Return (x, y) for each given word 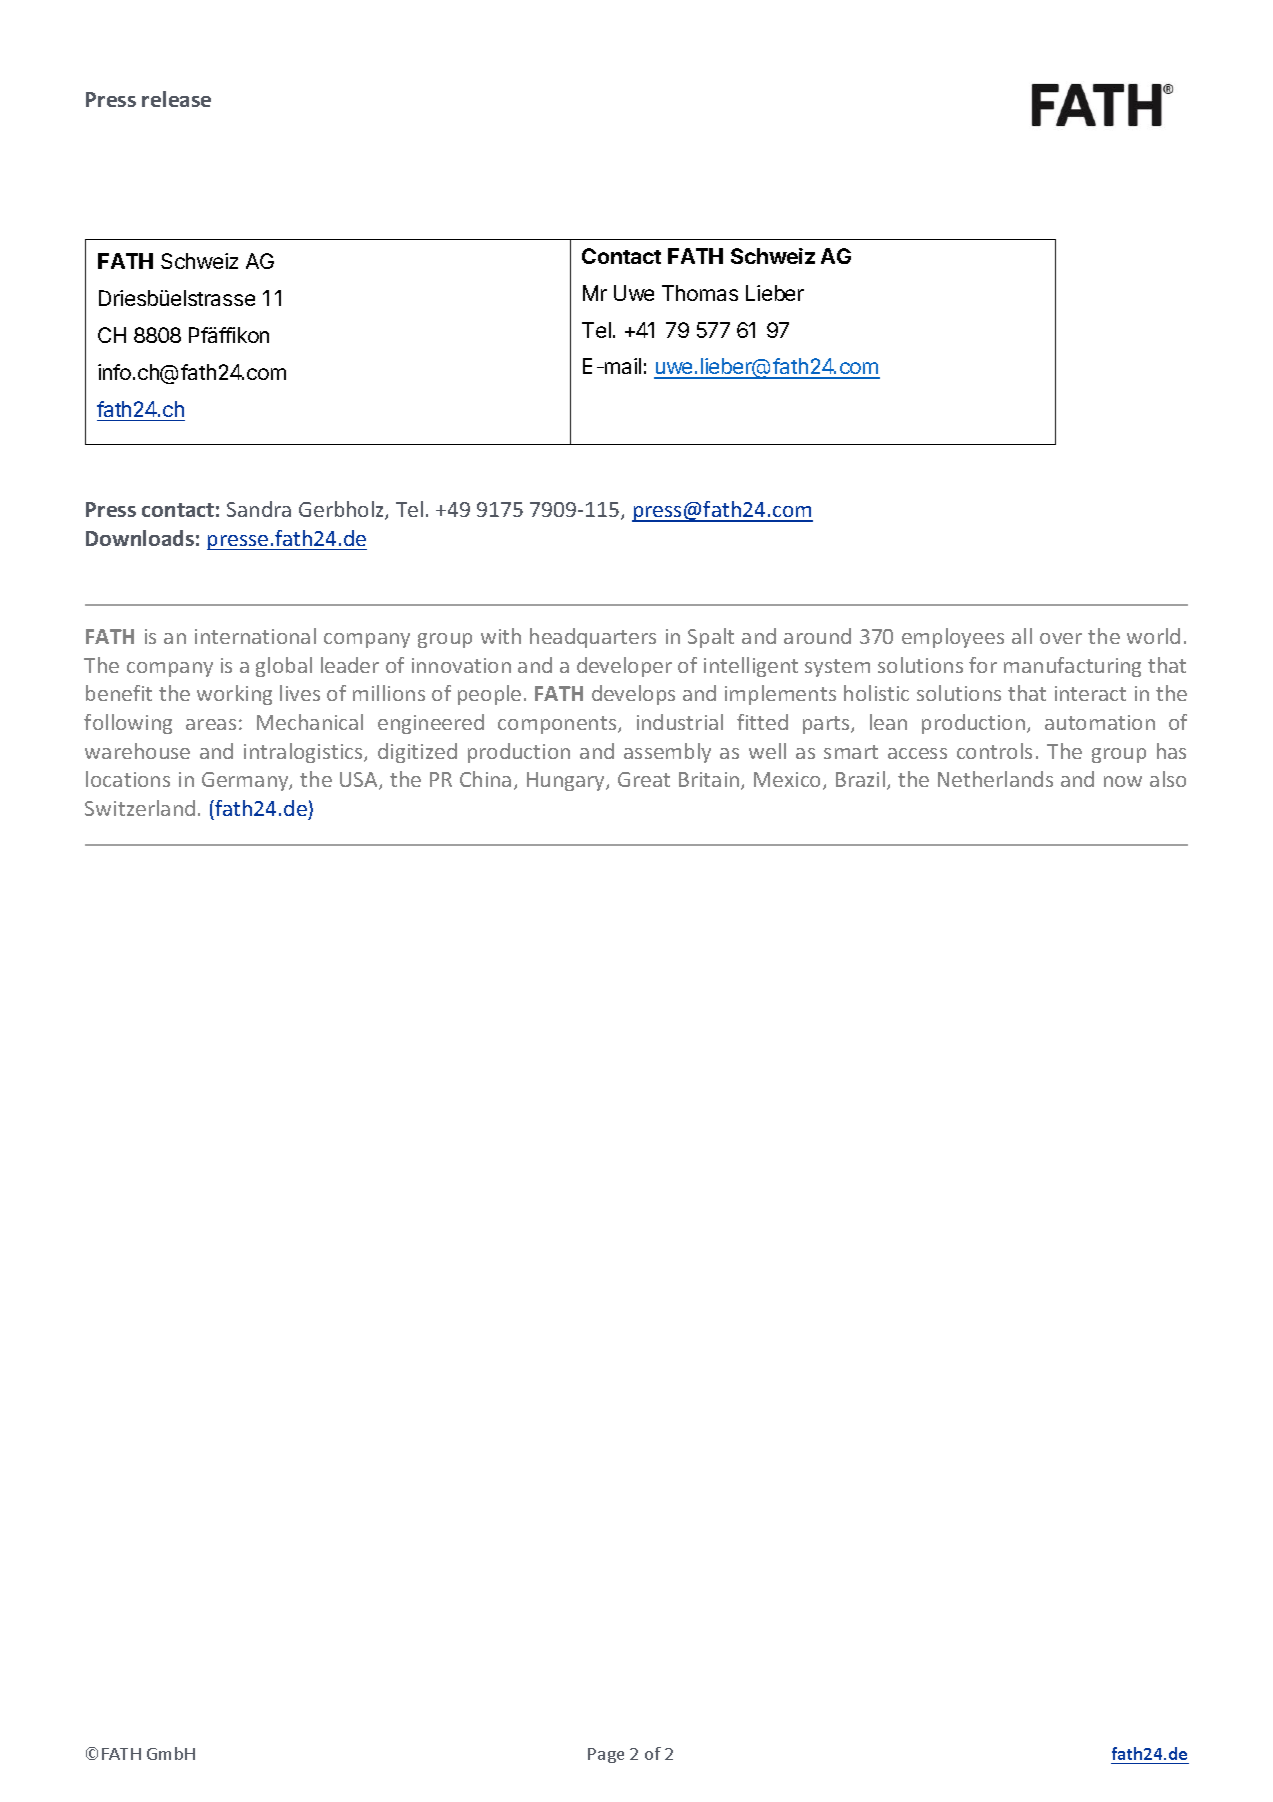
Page (606, 1755)
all (1022, 636)
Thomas (700, 293)
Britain (710, 781)
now (1123, 781)
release (176, 99)
